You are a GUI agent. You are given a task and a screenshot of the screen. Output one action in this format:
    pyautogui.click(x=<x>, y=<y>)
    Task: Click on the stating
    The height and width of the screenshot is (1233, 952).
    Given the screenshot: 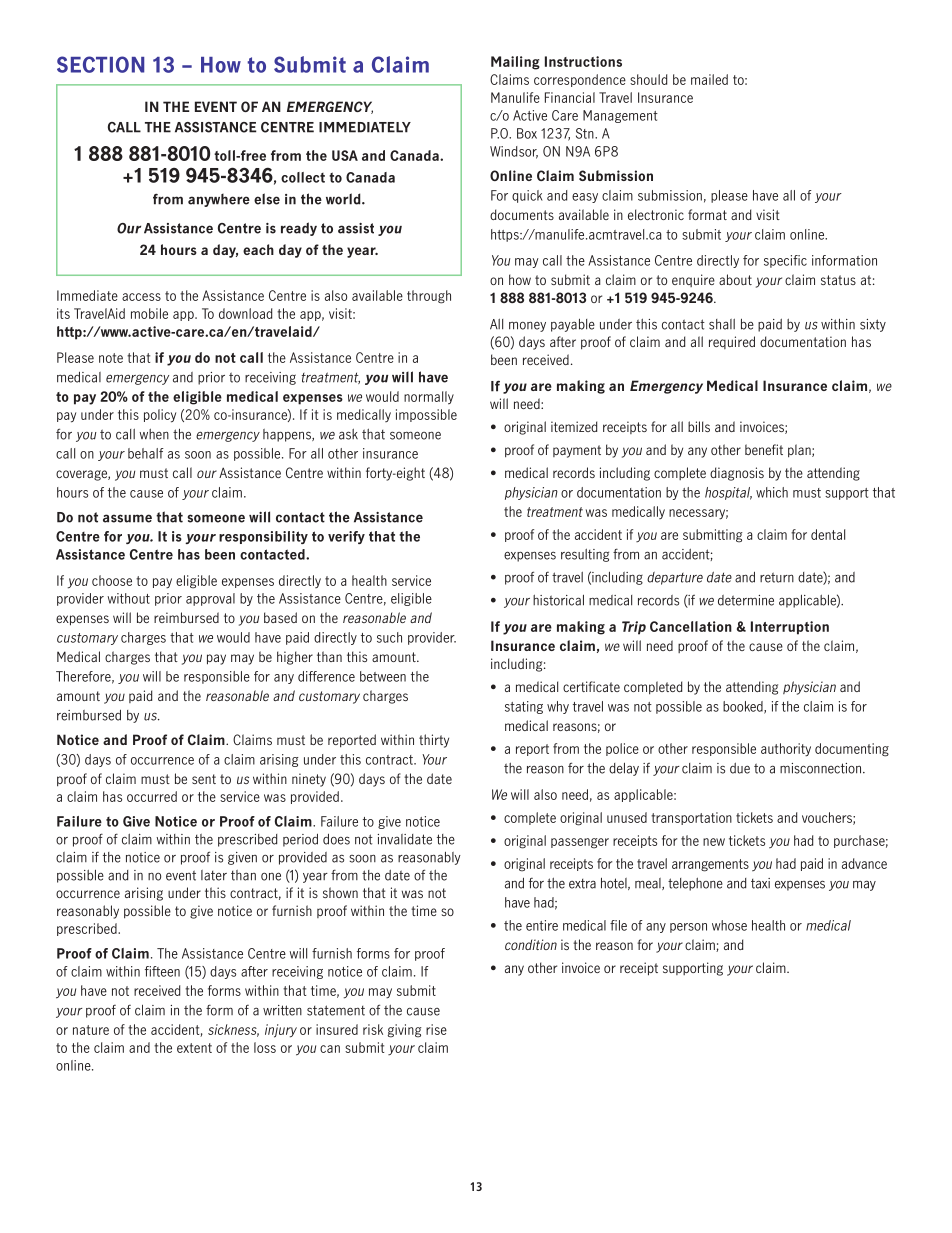 What is the action you would take?
    pyautogui.click(x=524, y=707)
